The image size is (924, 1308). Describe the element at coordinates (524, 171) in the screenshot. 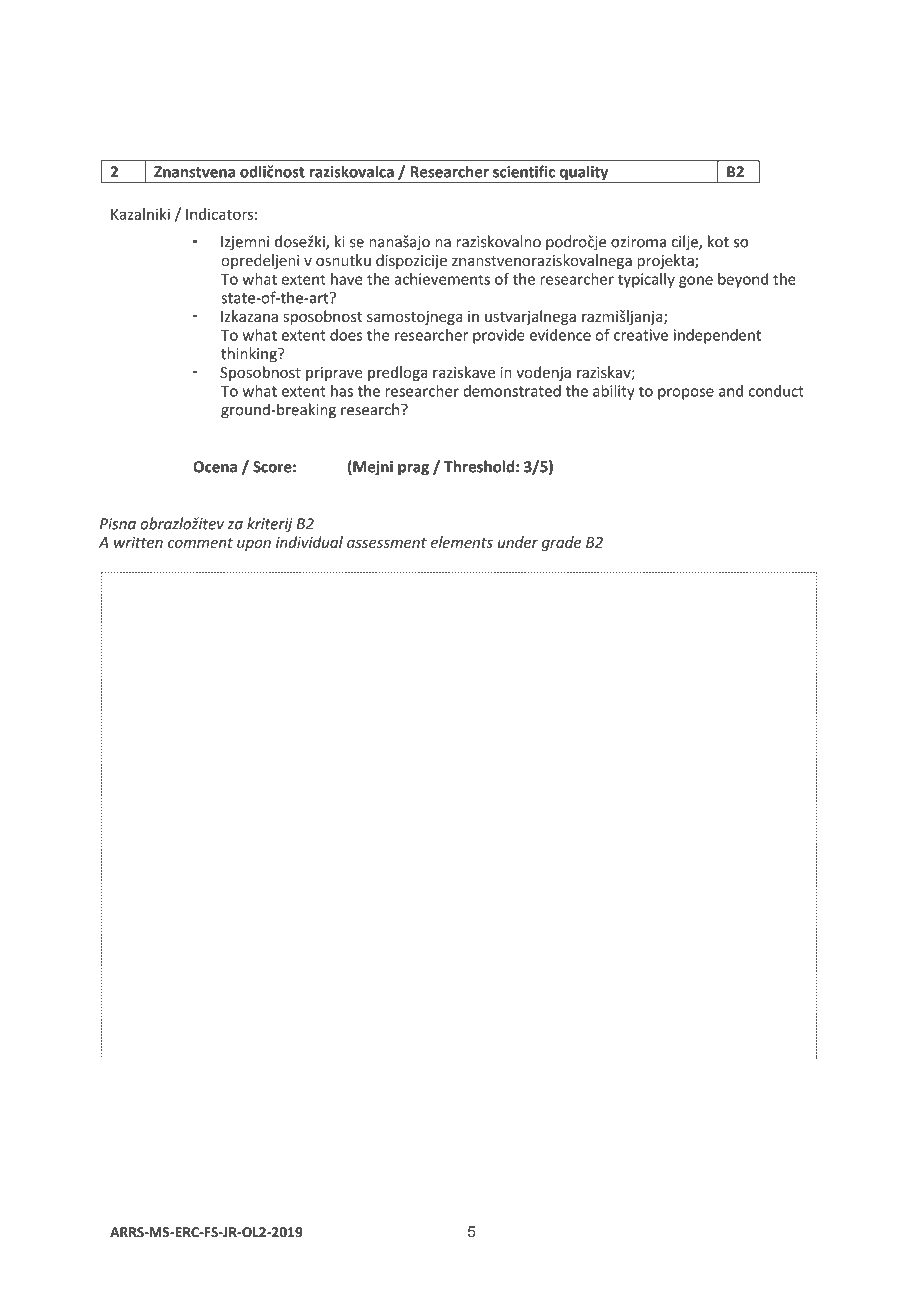

I see `scientific` at that location.
